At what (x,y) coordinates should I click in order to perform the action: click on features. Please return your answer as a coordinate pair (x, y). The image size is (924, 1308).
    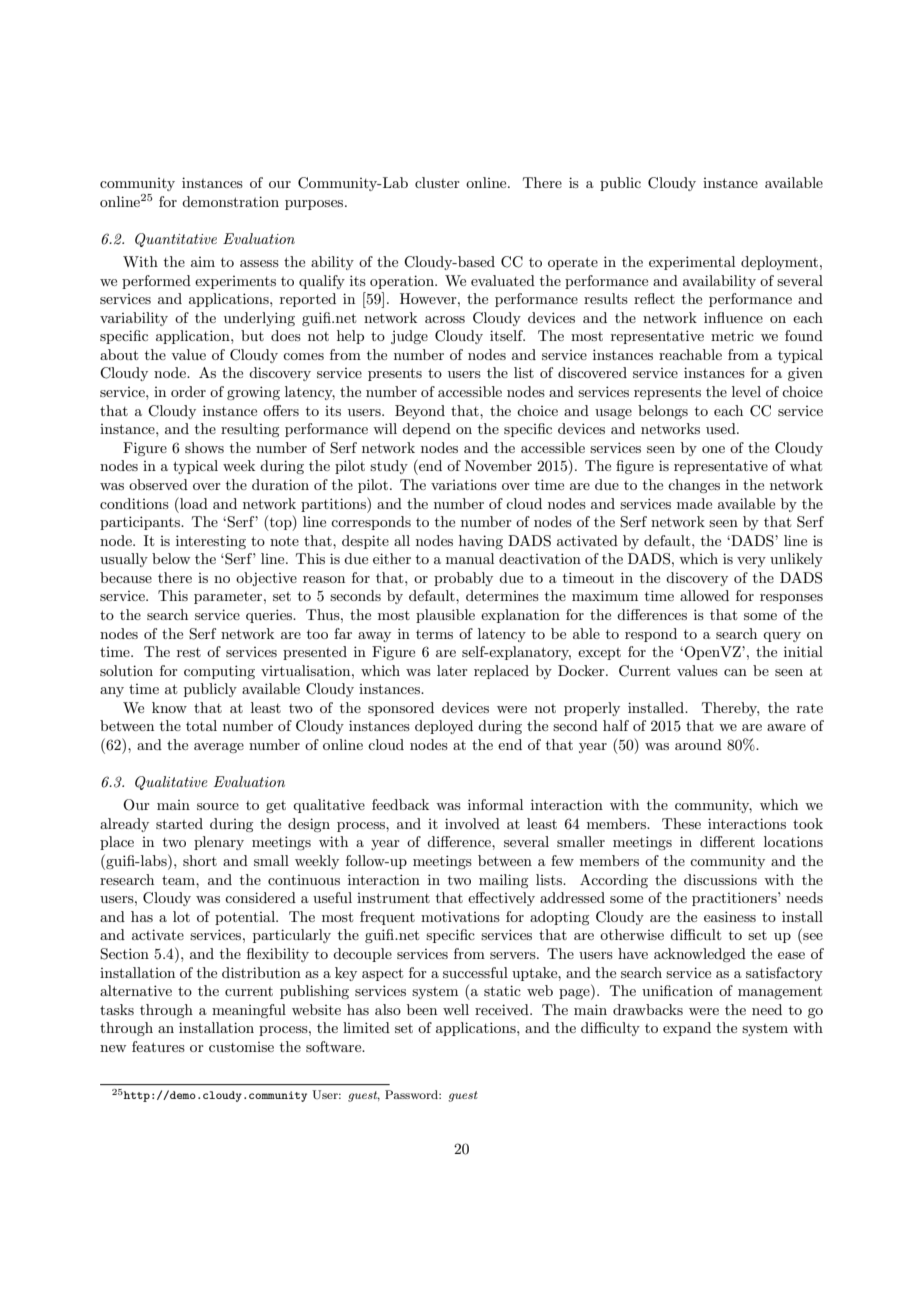
    Looking at the image, I should click on (158, 1046).
